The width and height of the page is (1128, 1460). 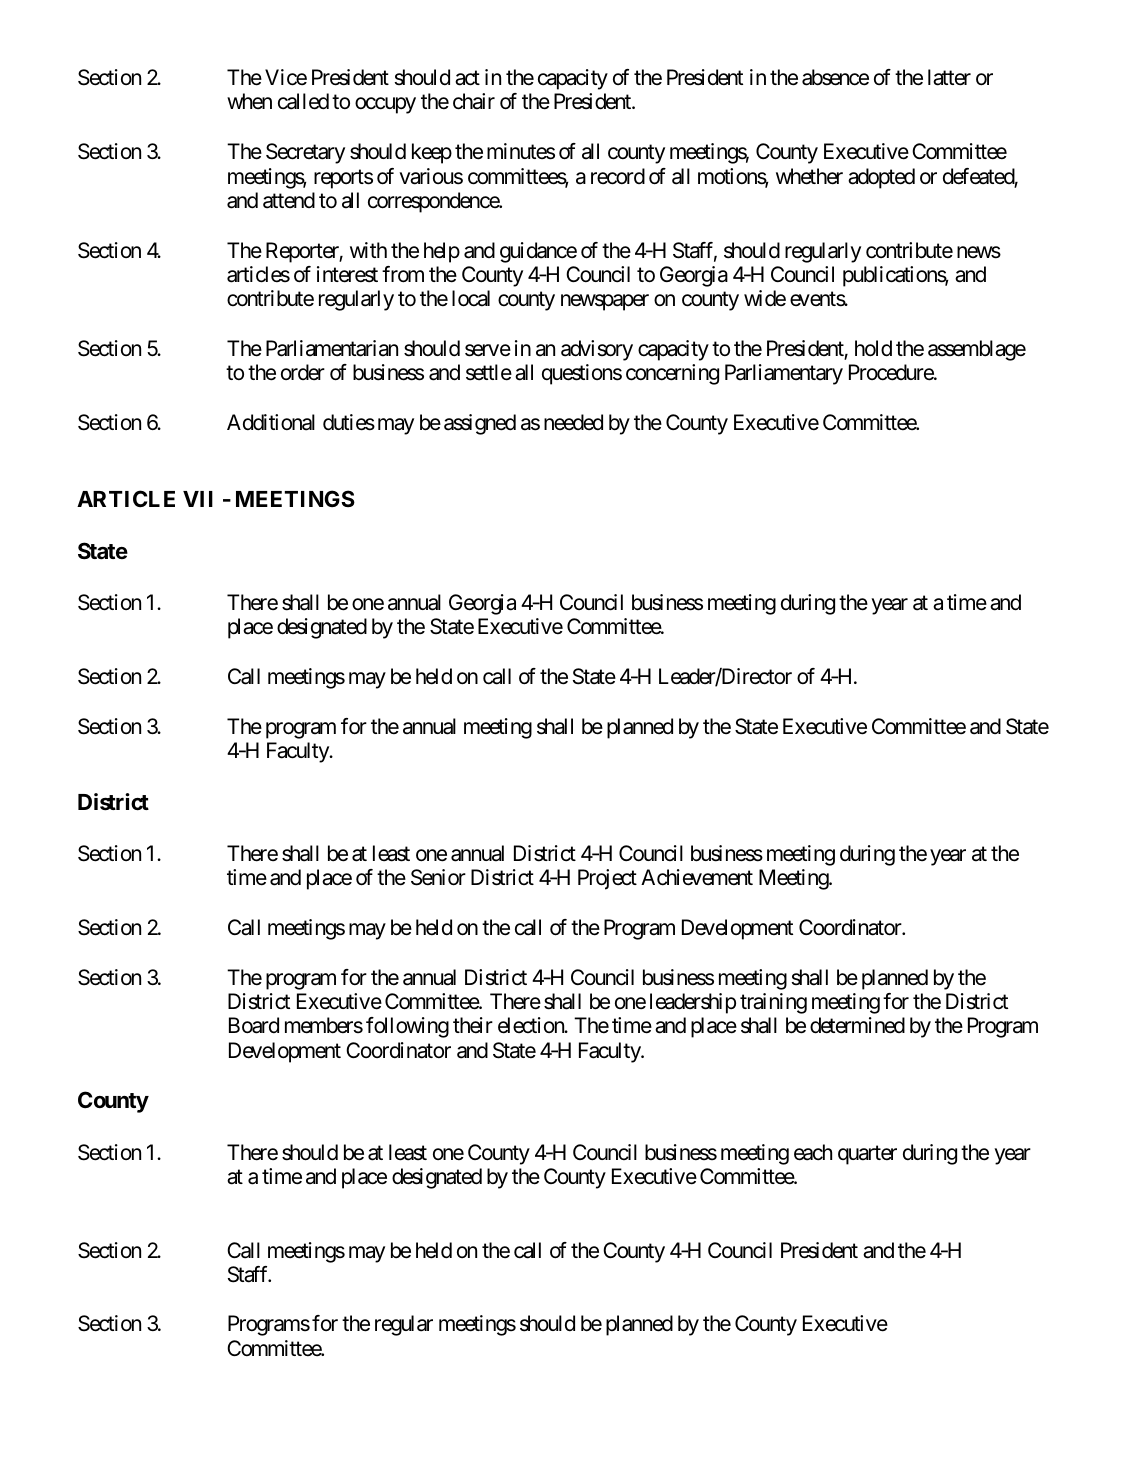 I want to click on when, so click(x=249, y=101).
